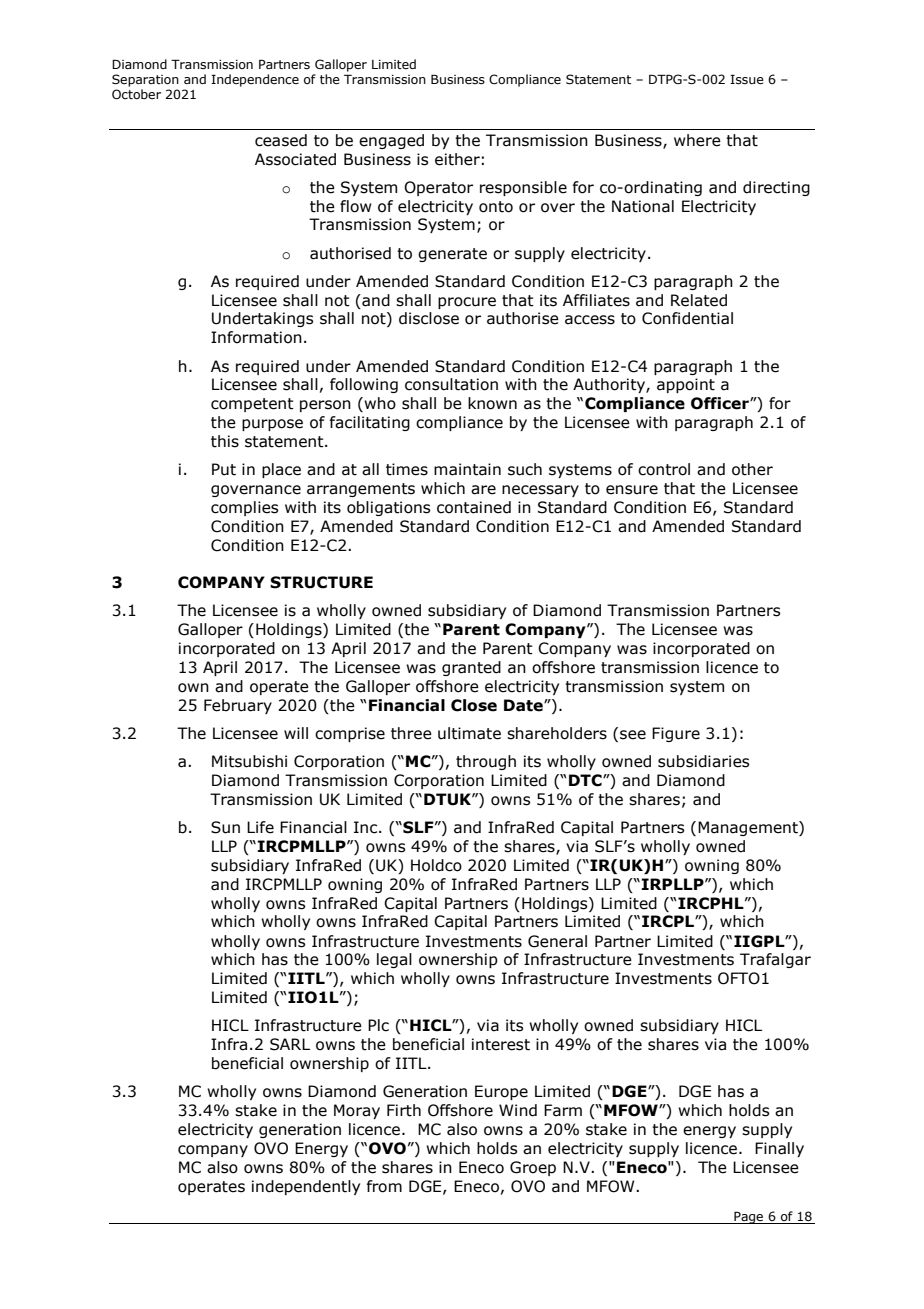 The image size is (924, 1309). Describe the element at coordinates (224, 469) in the screenshot. I see `Put` at that location.
